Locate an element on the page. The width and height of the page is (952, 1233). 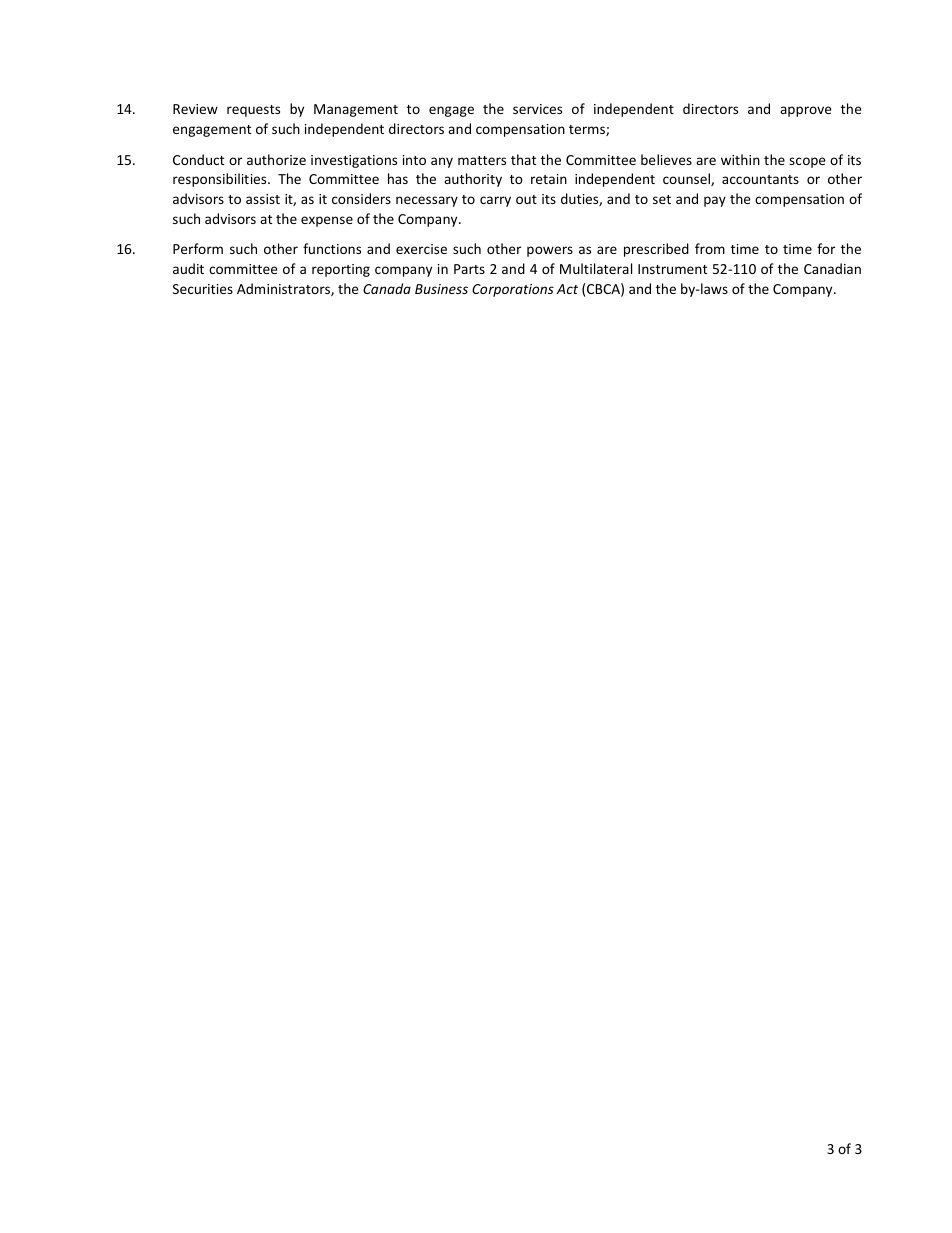
that is located at coordinates (523, 159).
